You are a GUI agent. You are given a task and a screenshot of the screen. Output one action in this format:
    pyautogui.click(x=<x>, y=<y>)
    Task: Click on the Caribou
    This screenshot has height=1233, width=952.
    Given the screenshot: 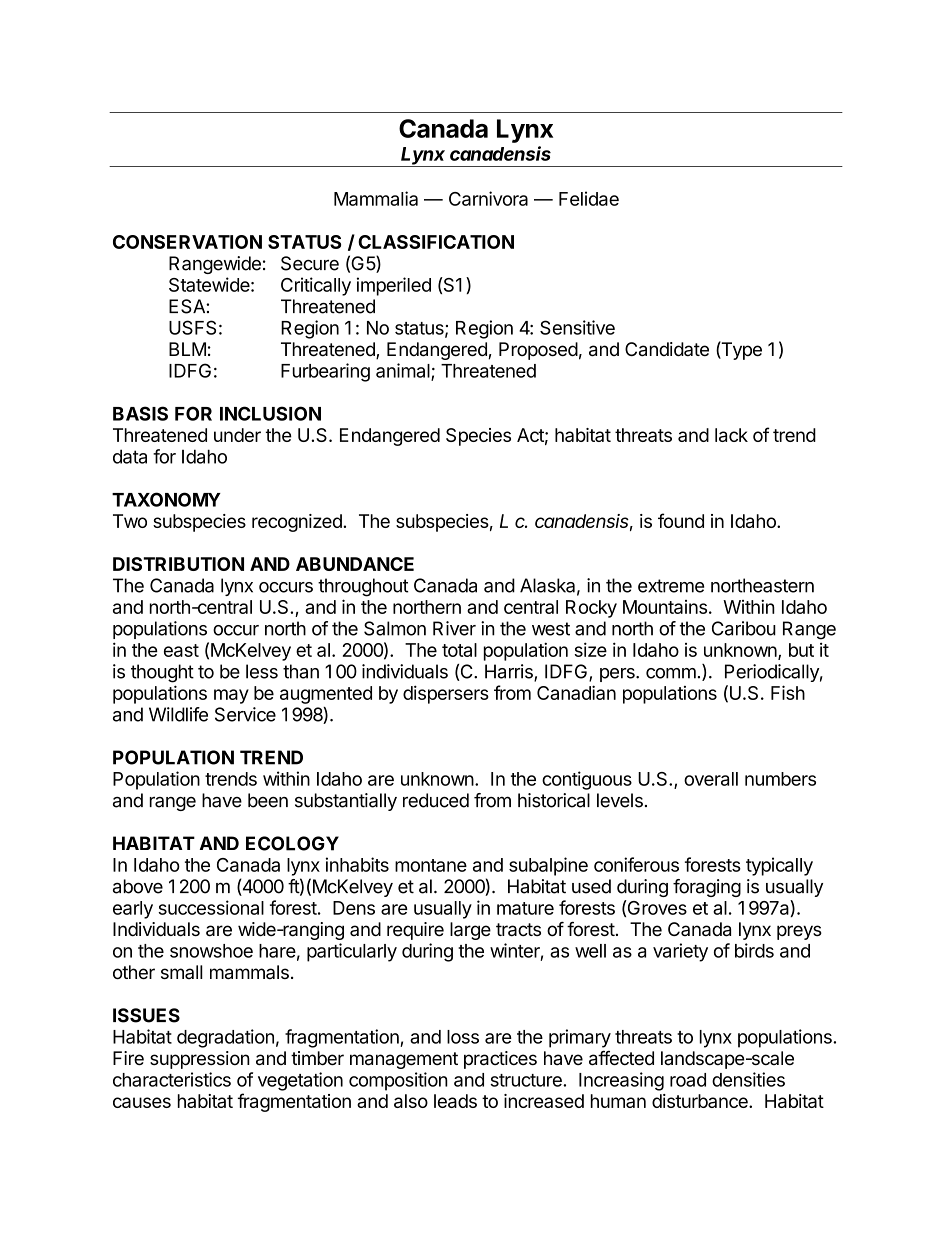 What is the action you would take?
    pyautogui.click(x=744, y=628)
